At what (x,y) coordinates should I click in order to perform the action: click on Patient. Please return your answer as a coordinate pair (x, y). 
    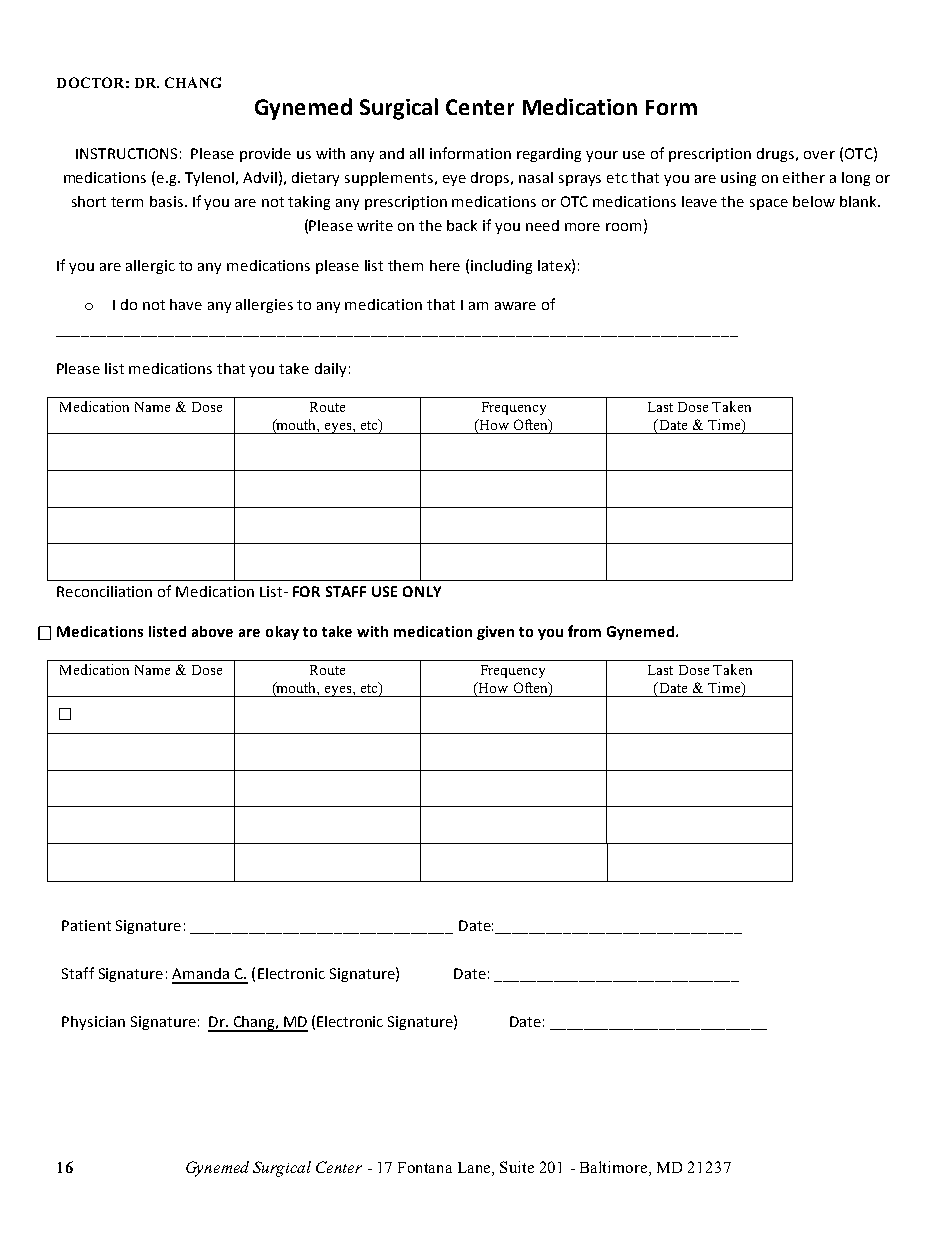
    Looking at the image, I should click on (86, 925).
